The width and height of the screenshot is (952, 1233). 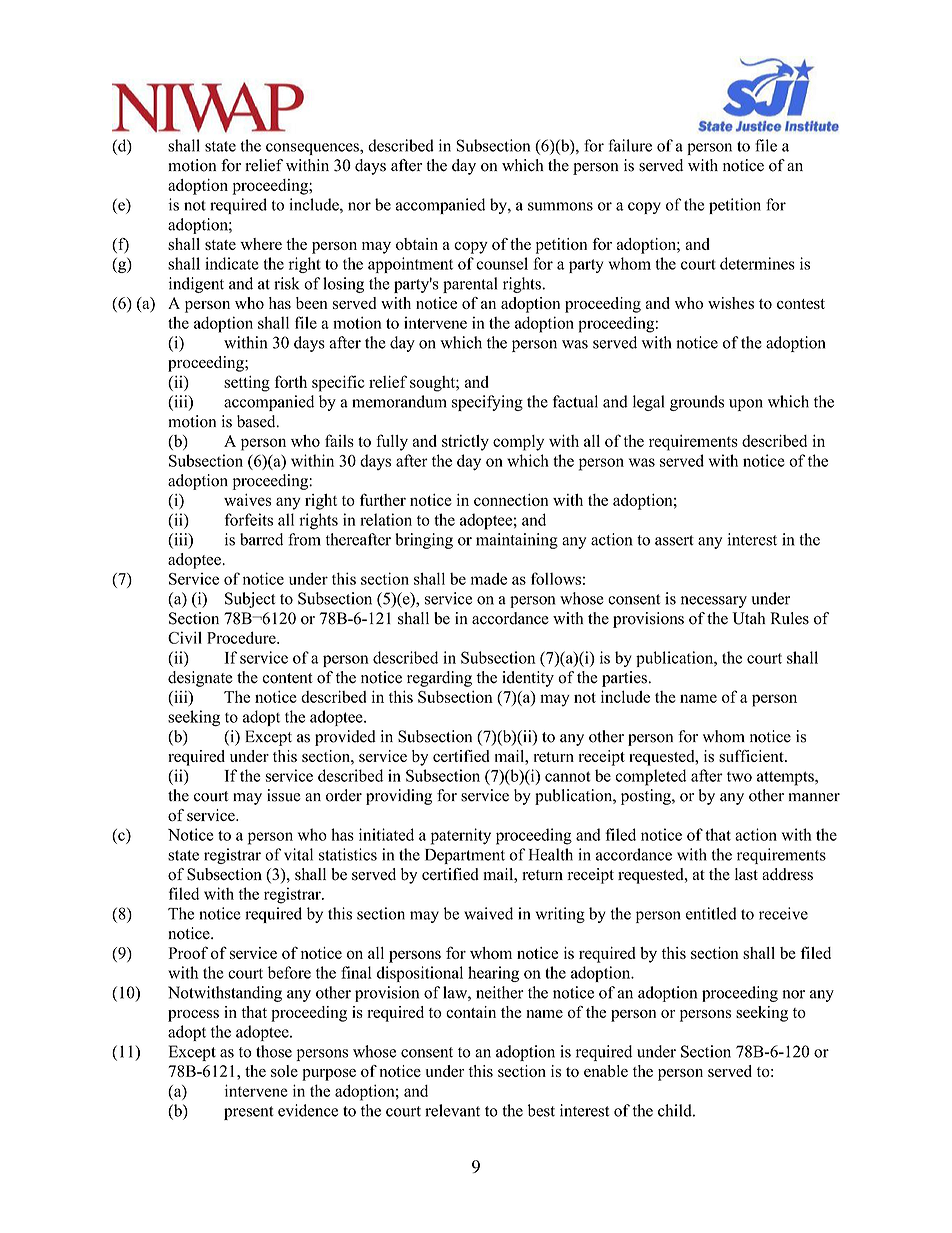 What do you see at coordinates (511, 500) in the screenshot?
I see `connection` at bounding box center [511, 500].
